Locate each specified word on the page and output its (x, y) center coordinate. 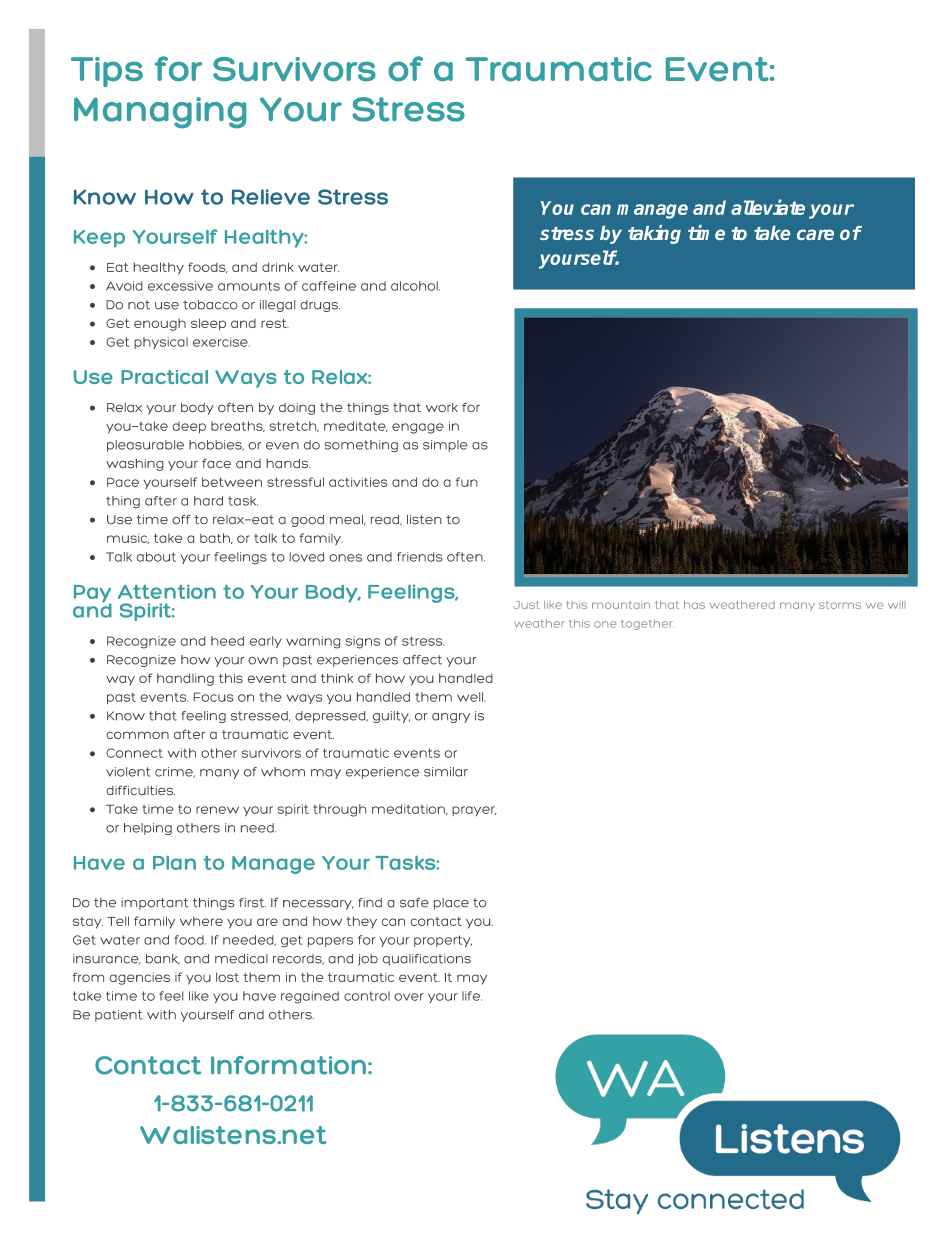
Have (99, 863)
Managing (160, 113)
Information (288, 1065)
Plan (174, 863)
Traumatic (559, 69)
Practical (164, 377)
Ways (246, 379)
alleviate (768, 207)
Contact (148, 1065)
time (706, 232)
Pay (93, 595)
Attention (167, 592)
